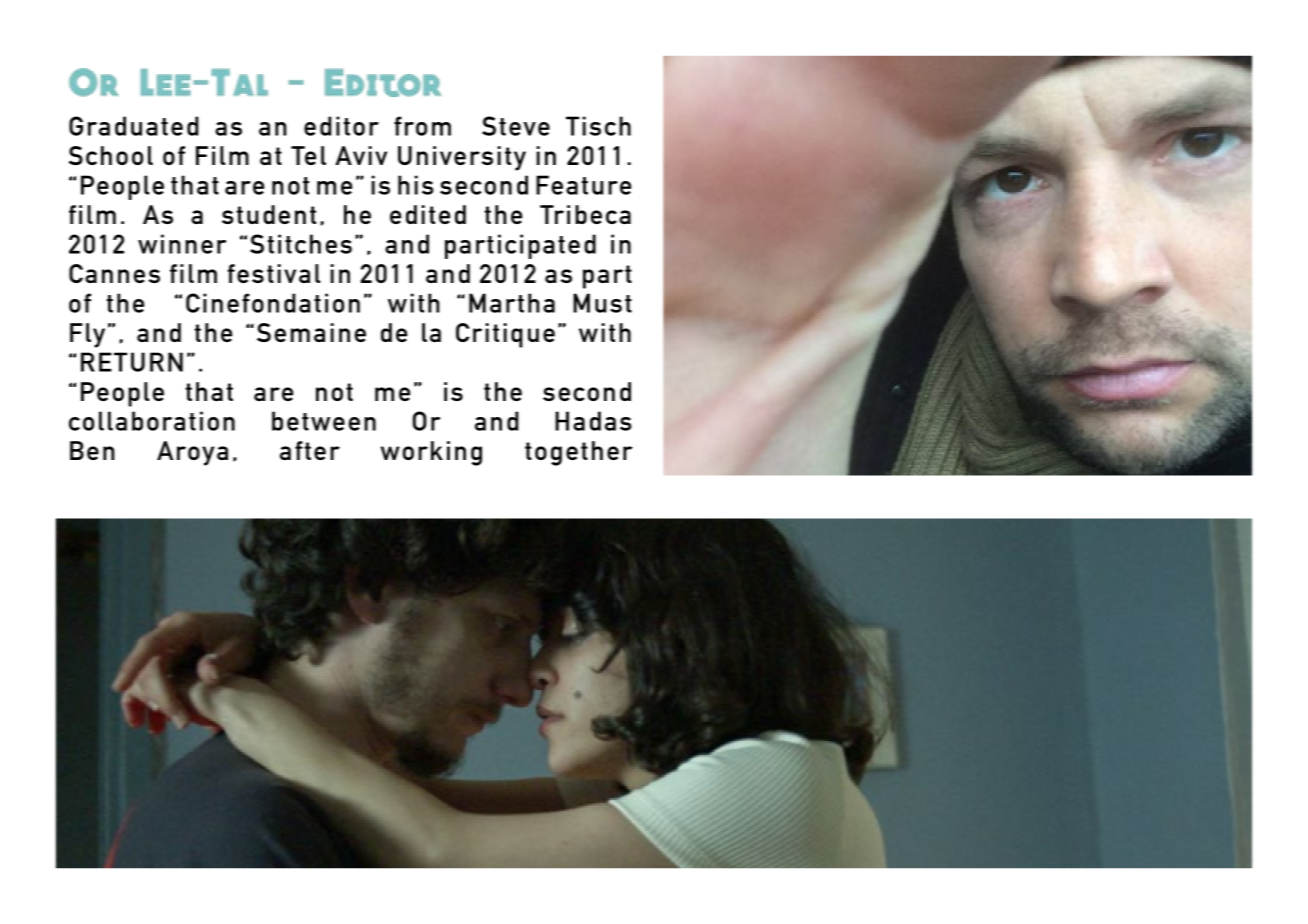  Describe the element at coordinates (301, 244) in the document. I see `Stitches` at that location.
